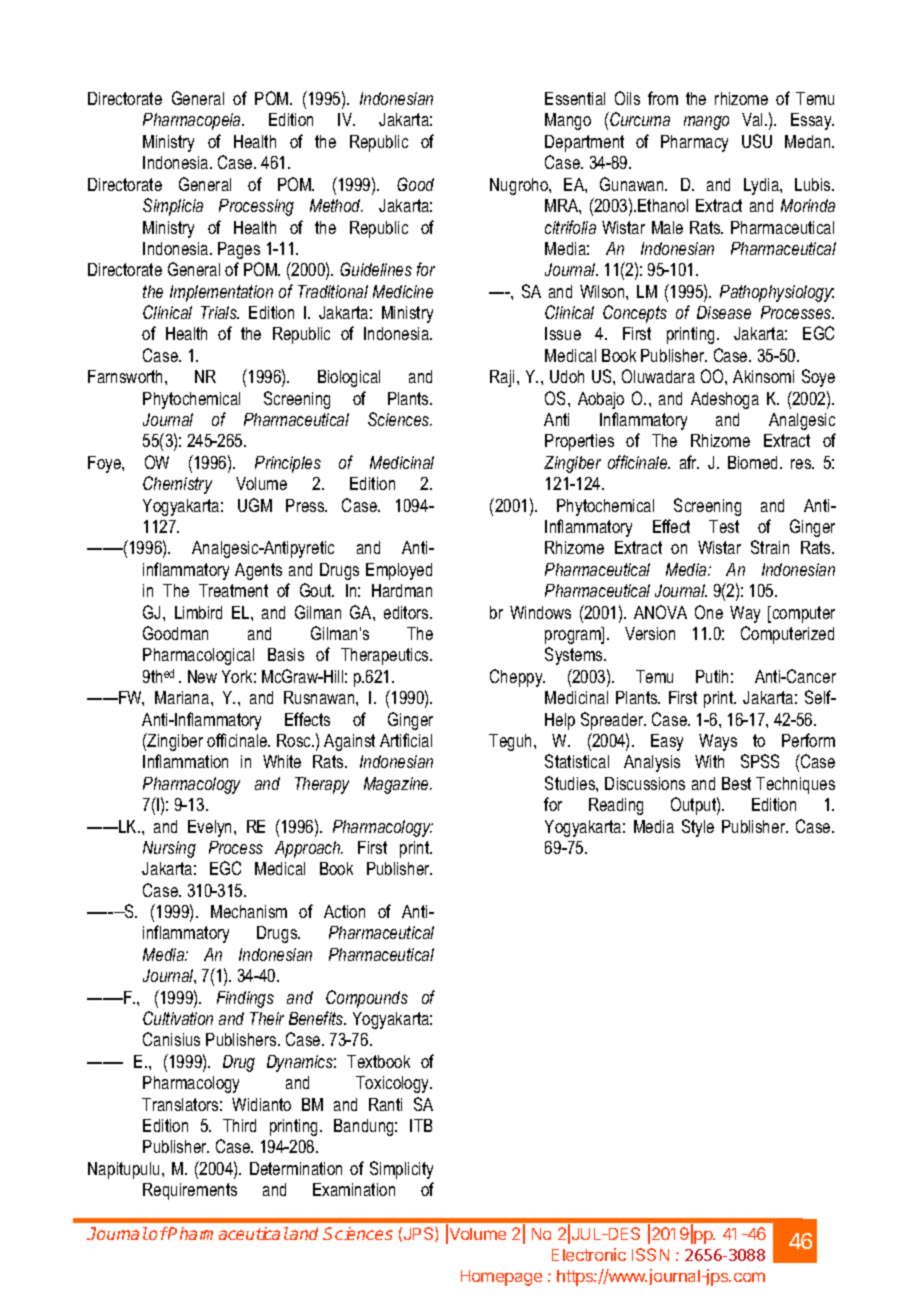  What do you see at coordinates (650, 1254) in the image?
I see `ISSN` at bounding box center [650, 1254].
